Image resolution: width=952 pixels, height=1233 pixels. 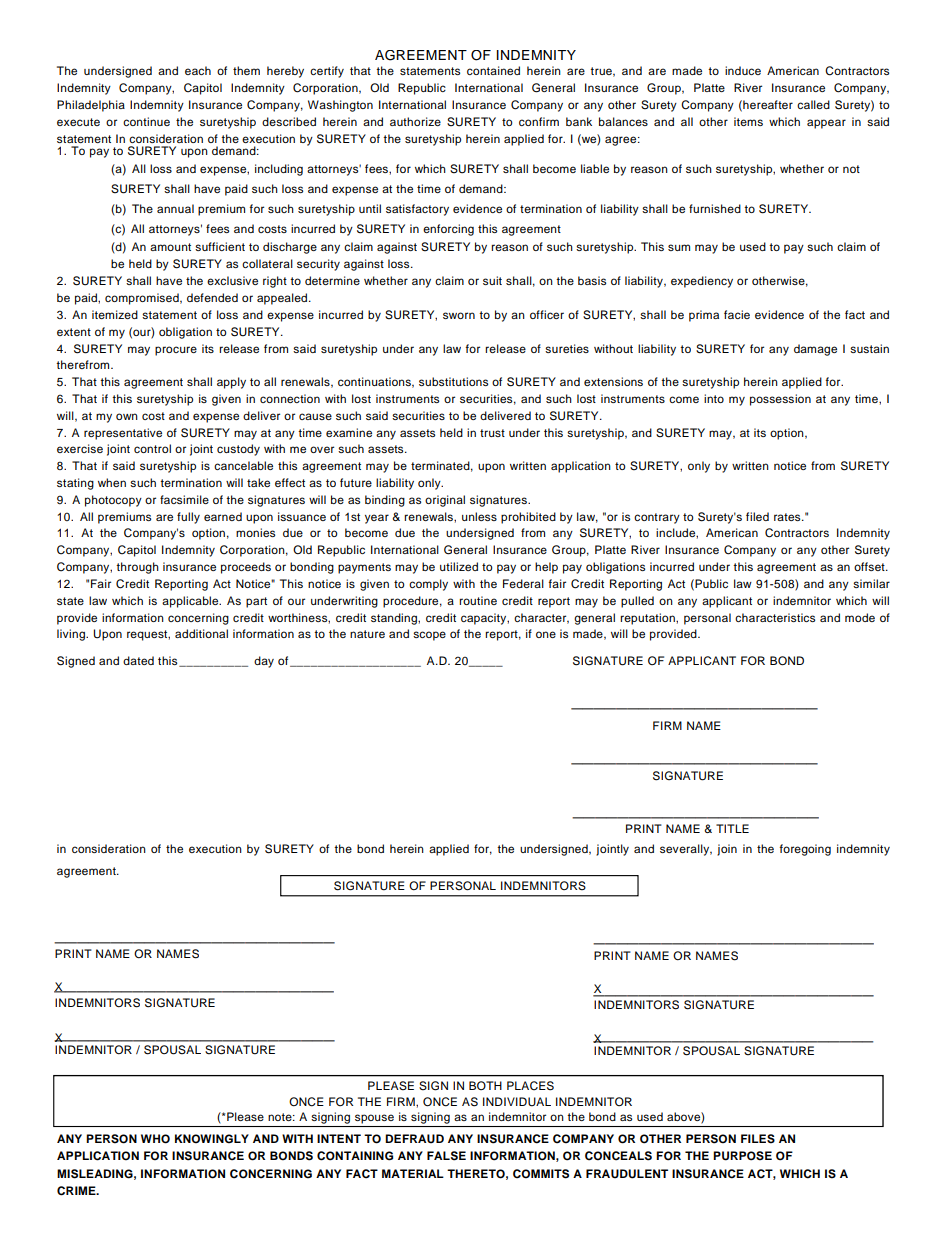 What do you see at coordinates (138, 660) in the image?
I see `dated` at bounding box center [138, 660].
